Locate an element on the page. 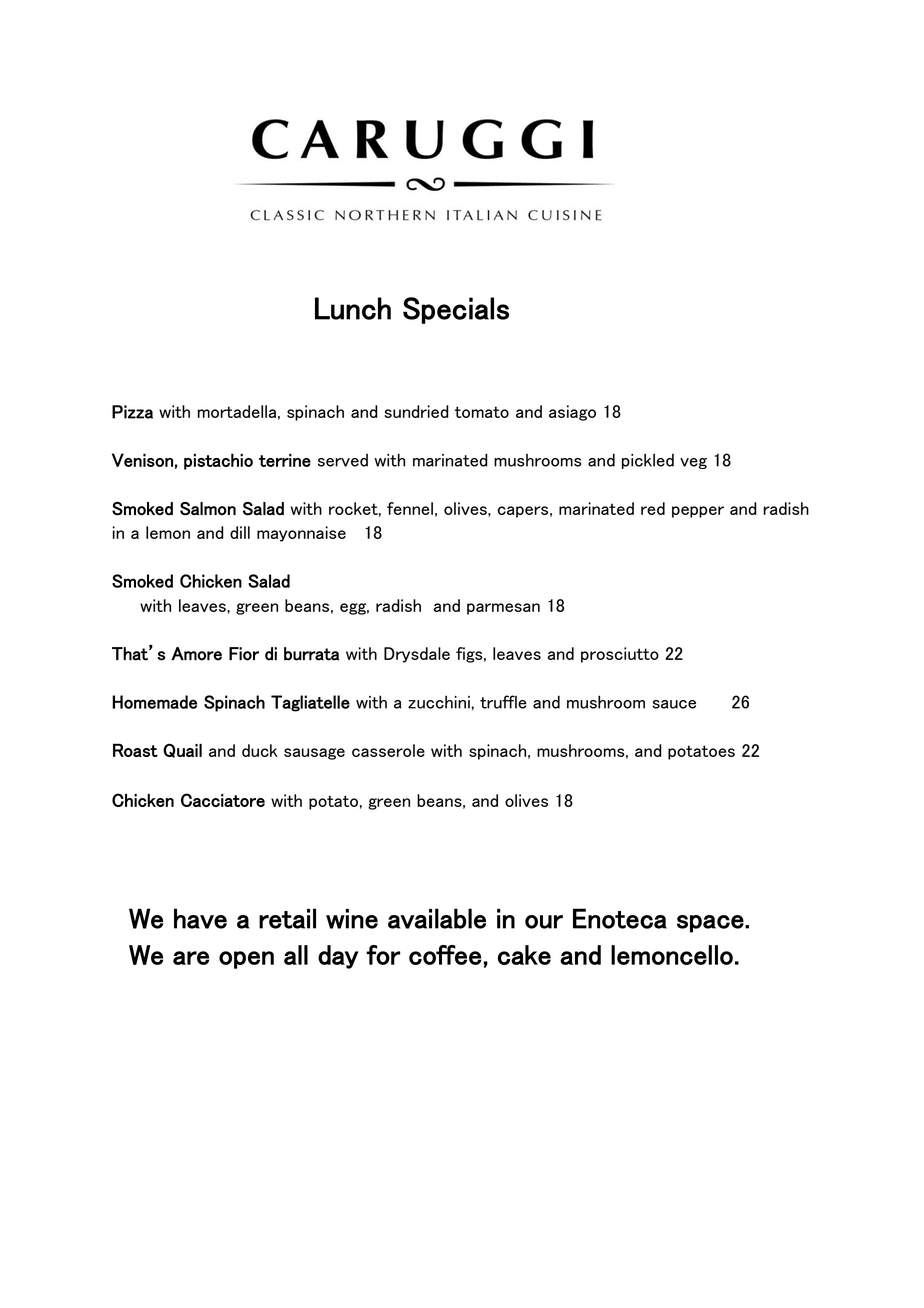 Image resolution: width=924 pixels, height=1308 pixels. available is located at coordinates (437, 918).
